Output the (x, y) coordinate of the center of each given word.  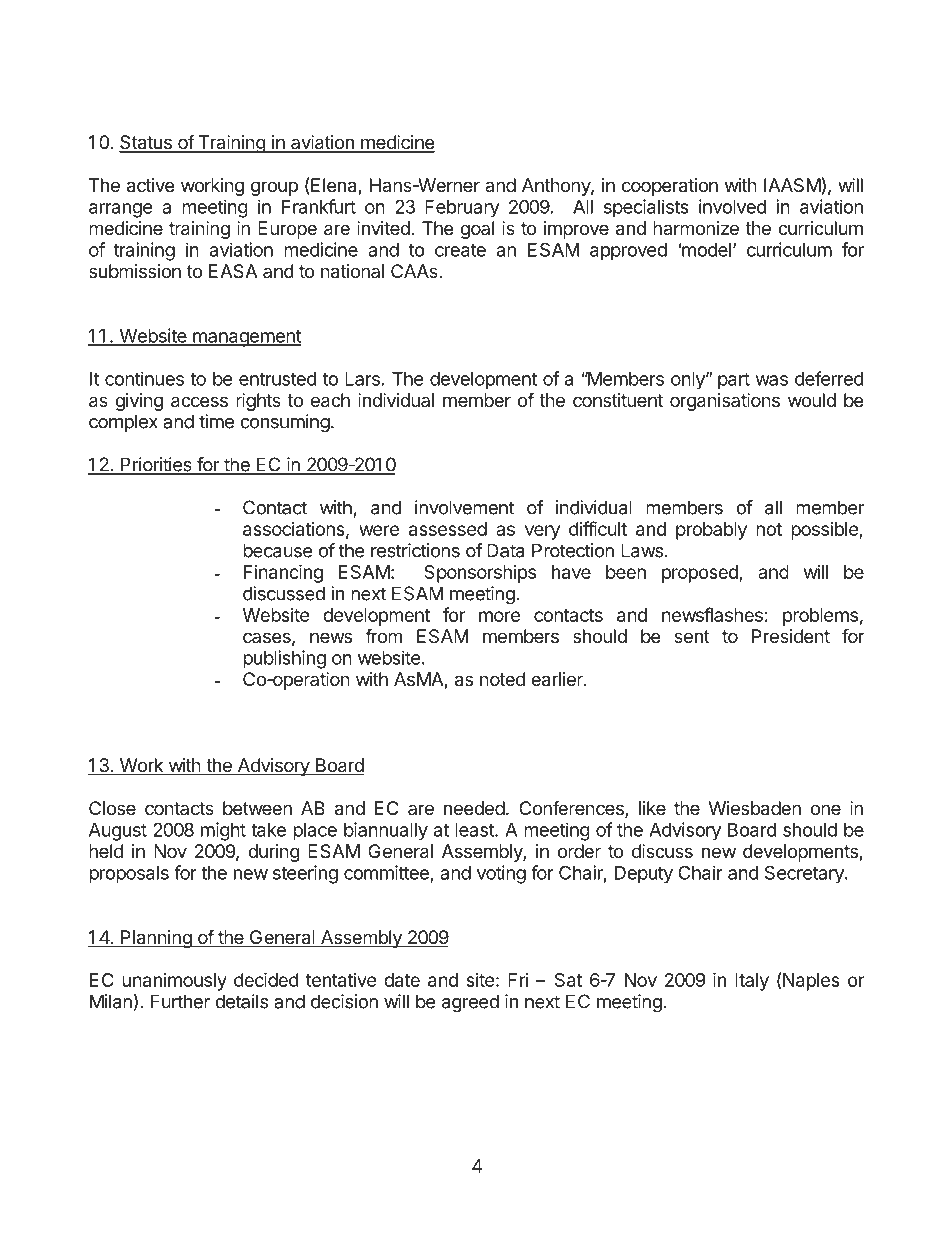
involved (732, 206)
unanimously (174, 982)
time (216, 421)
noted (502, 679)
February (462, 209)
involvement (464, 507)
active (150, 185)
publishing (284, 659)
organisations (725, 402)
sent (692, 636)
